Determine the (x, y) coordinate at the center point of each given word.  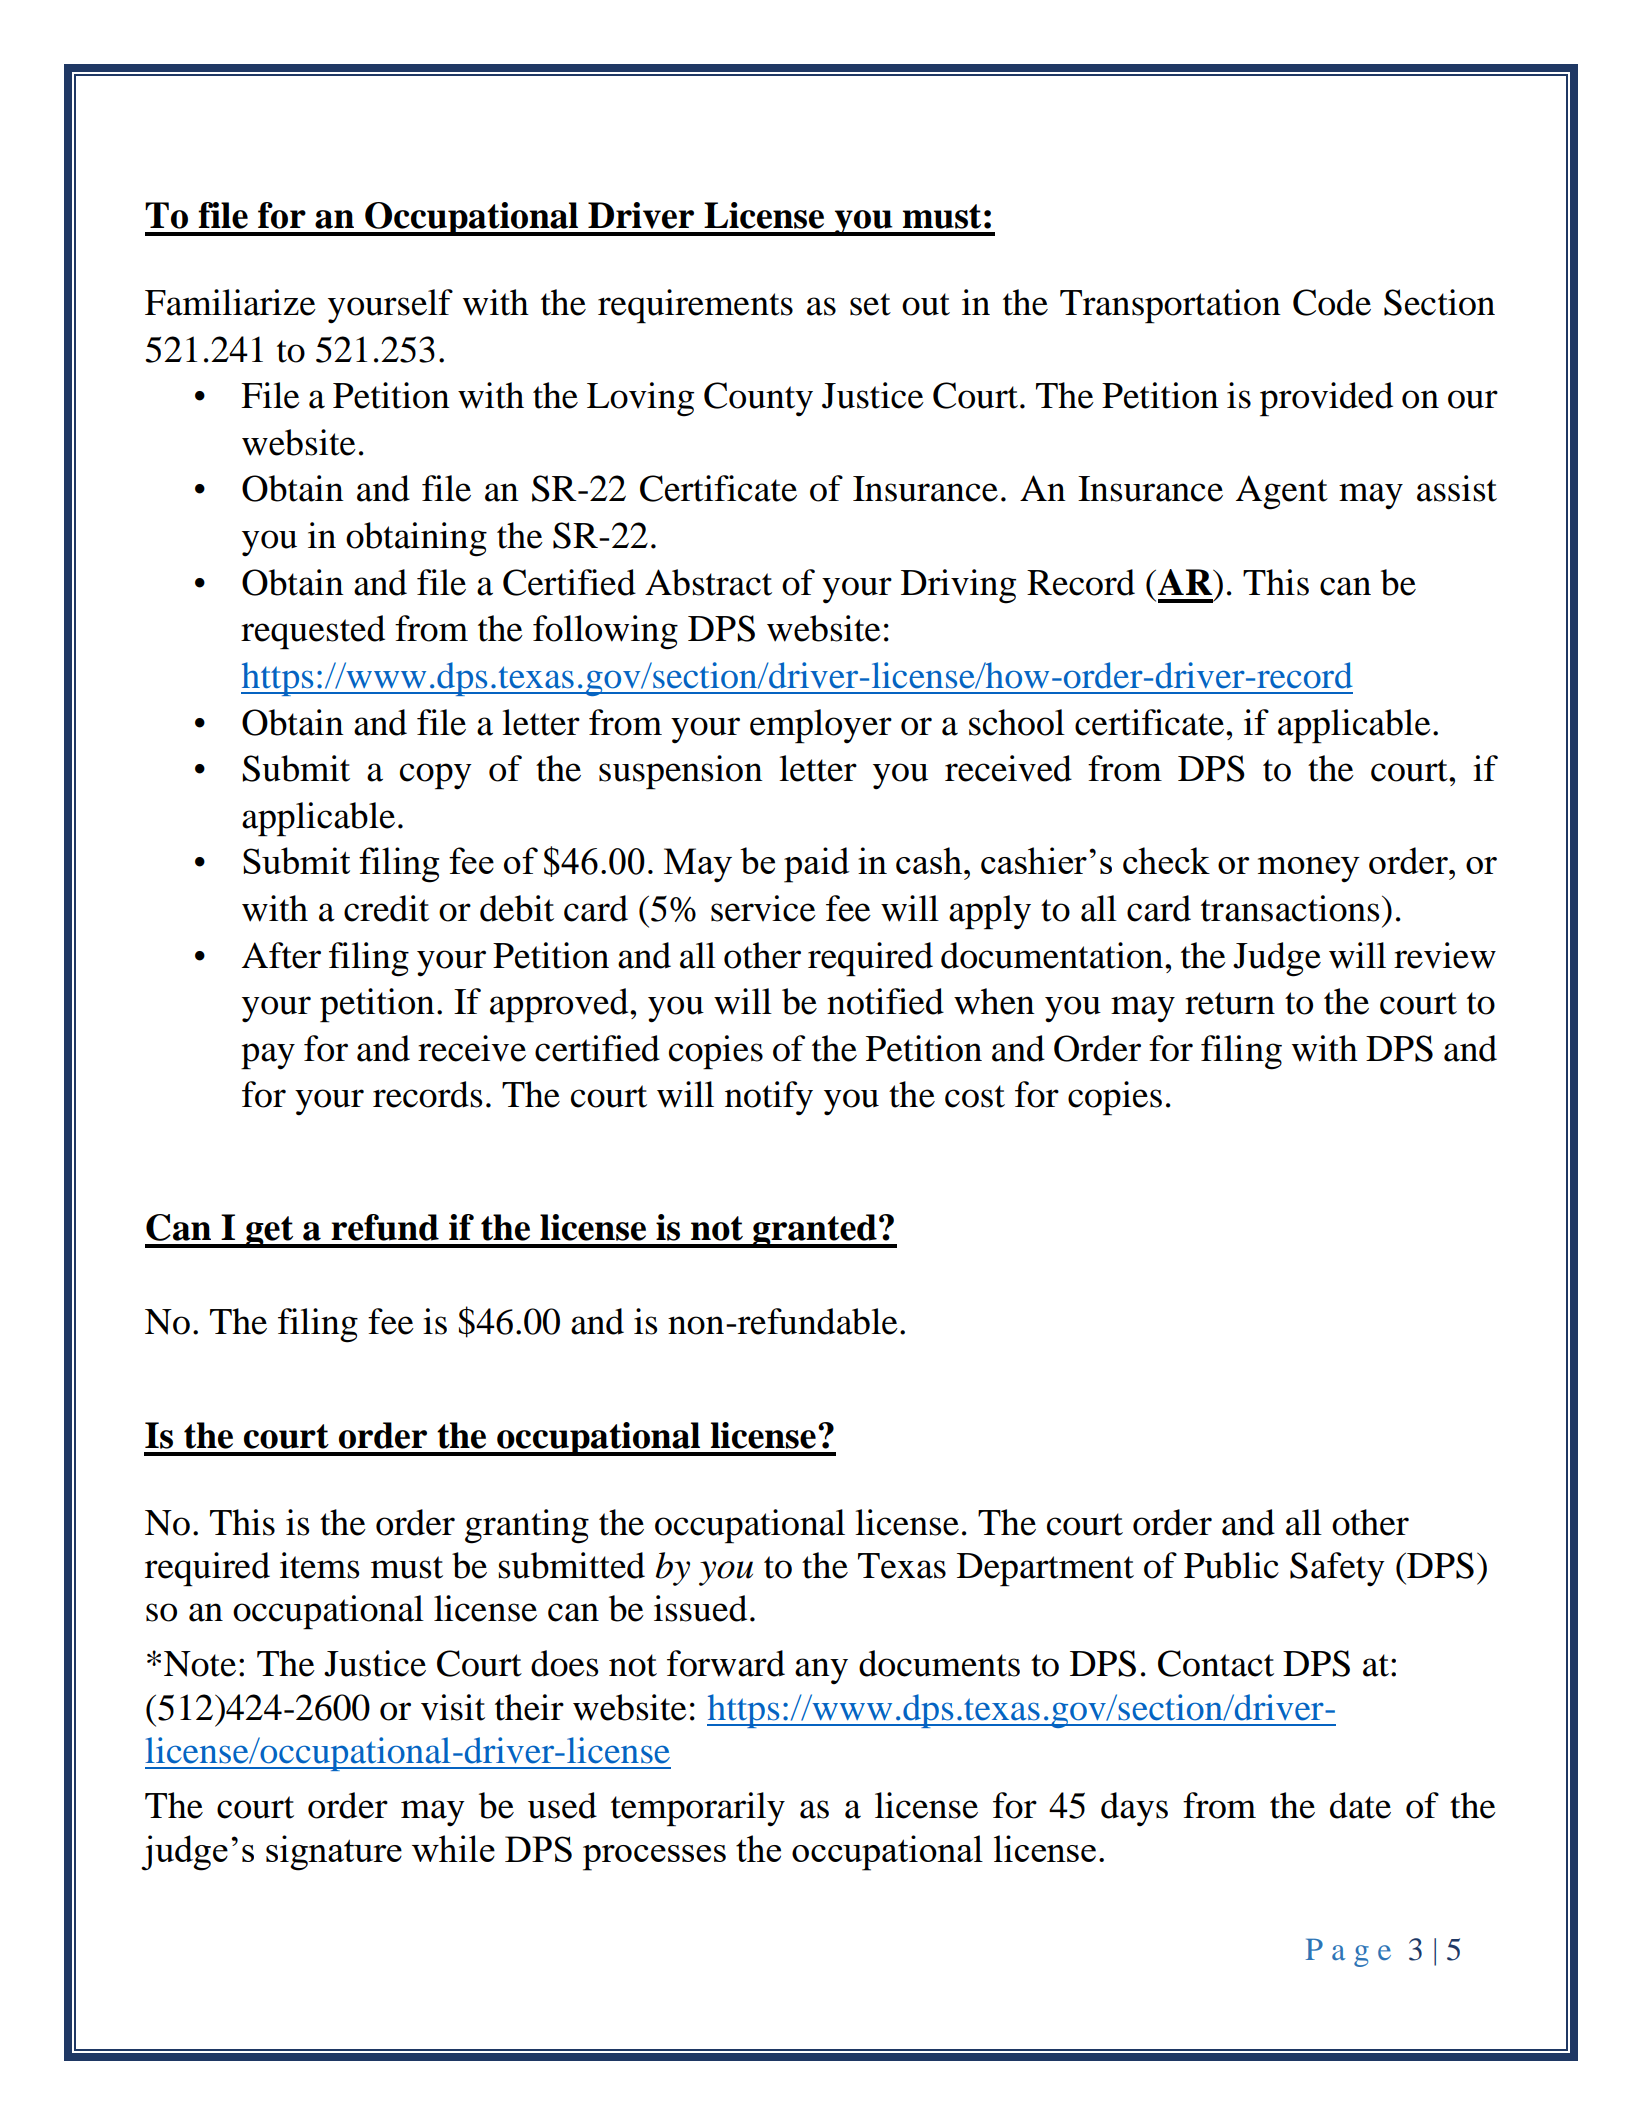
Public (1231, 1565)
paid (816, 865)
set (870, 304)
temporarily (698, 1809)
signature (334, 1853)
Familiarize (230, 302)
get (270, 1232)
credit (386, 908)
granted (815, 1231)
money (1309, 870)
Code (1332, 302)
